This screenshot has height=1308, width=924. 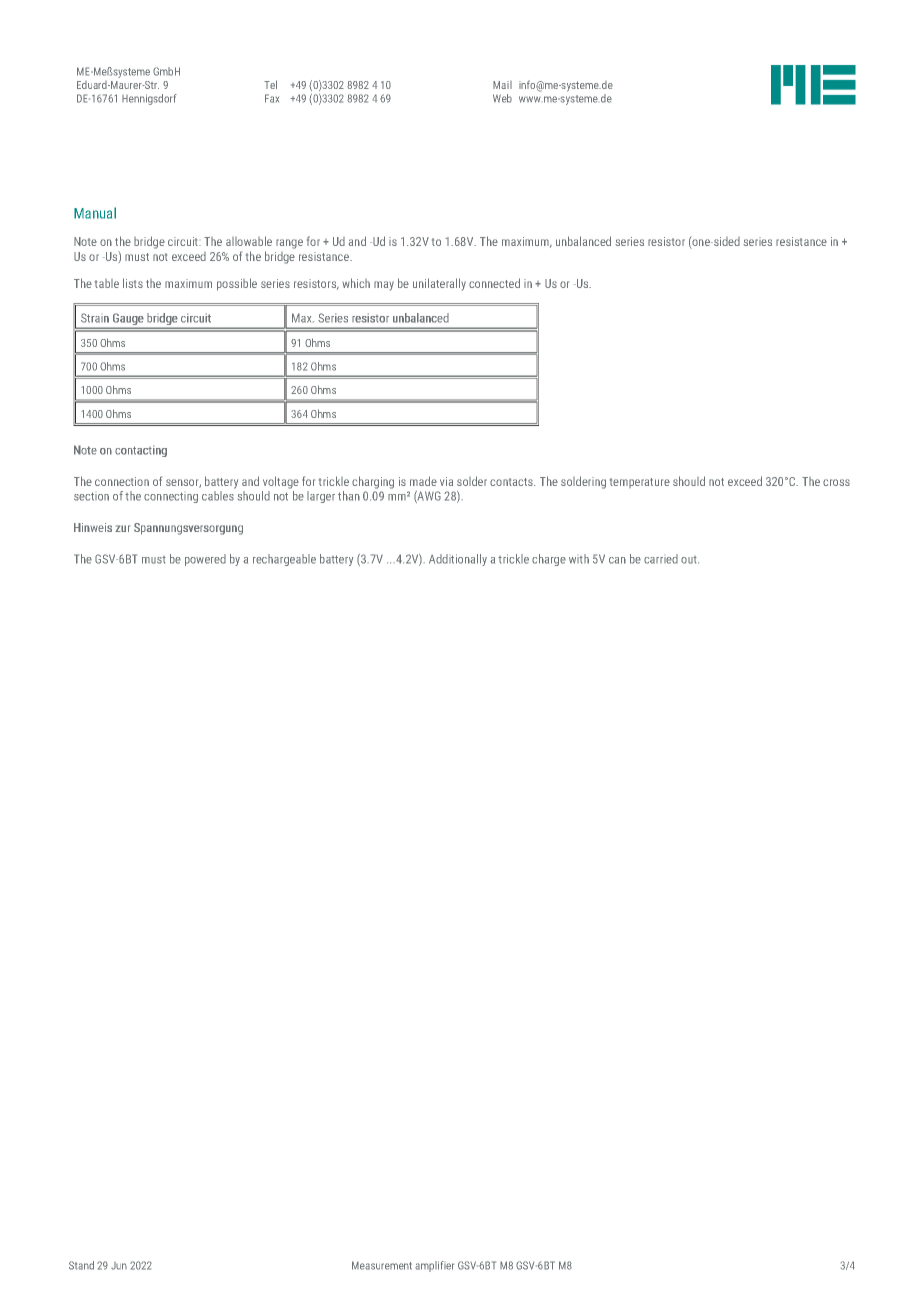 What do you see at coordinates (836, 482) in the screenshot?
I see `cross` at bounding box center [836, 482].
